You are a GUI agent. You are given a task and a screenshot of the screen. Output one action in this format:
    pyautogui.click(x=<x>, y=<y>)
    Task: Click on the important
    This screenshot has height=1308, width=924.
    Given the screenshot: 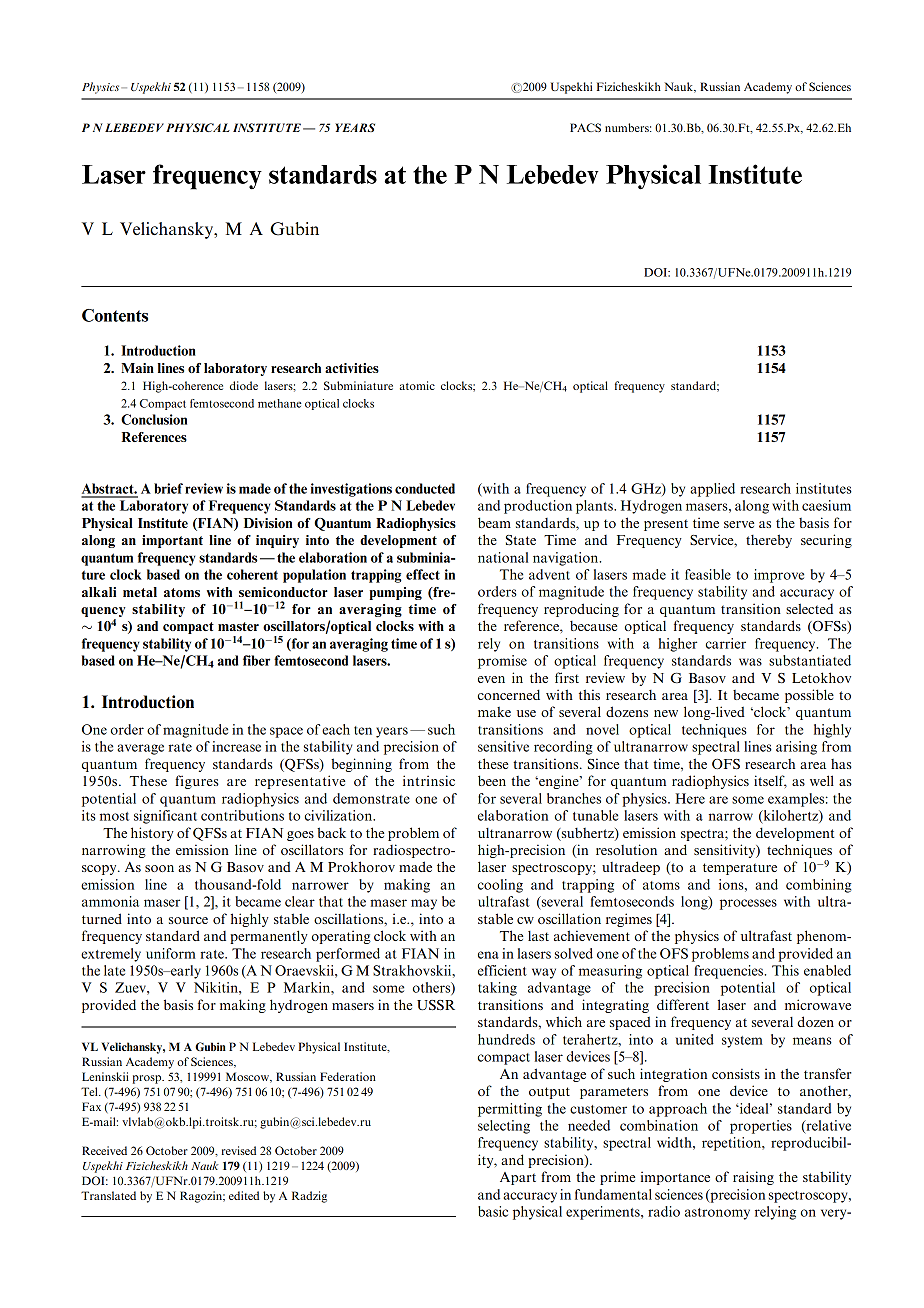 What is the action you would take?
    pyautogui.click(x=172, y=541)
